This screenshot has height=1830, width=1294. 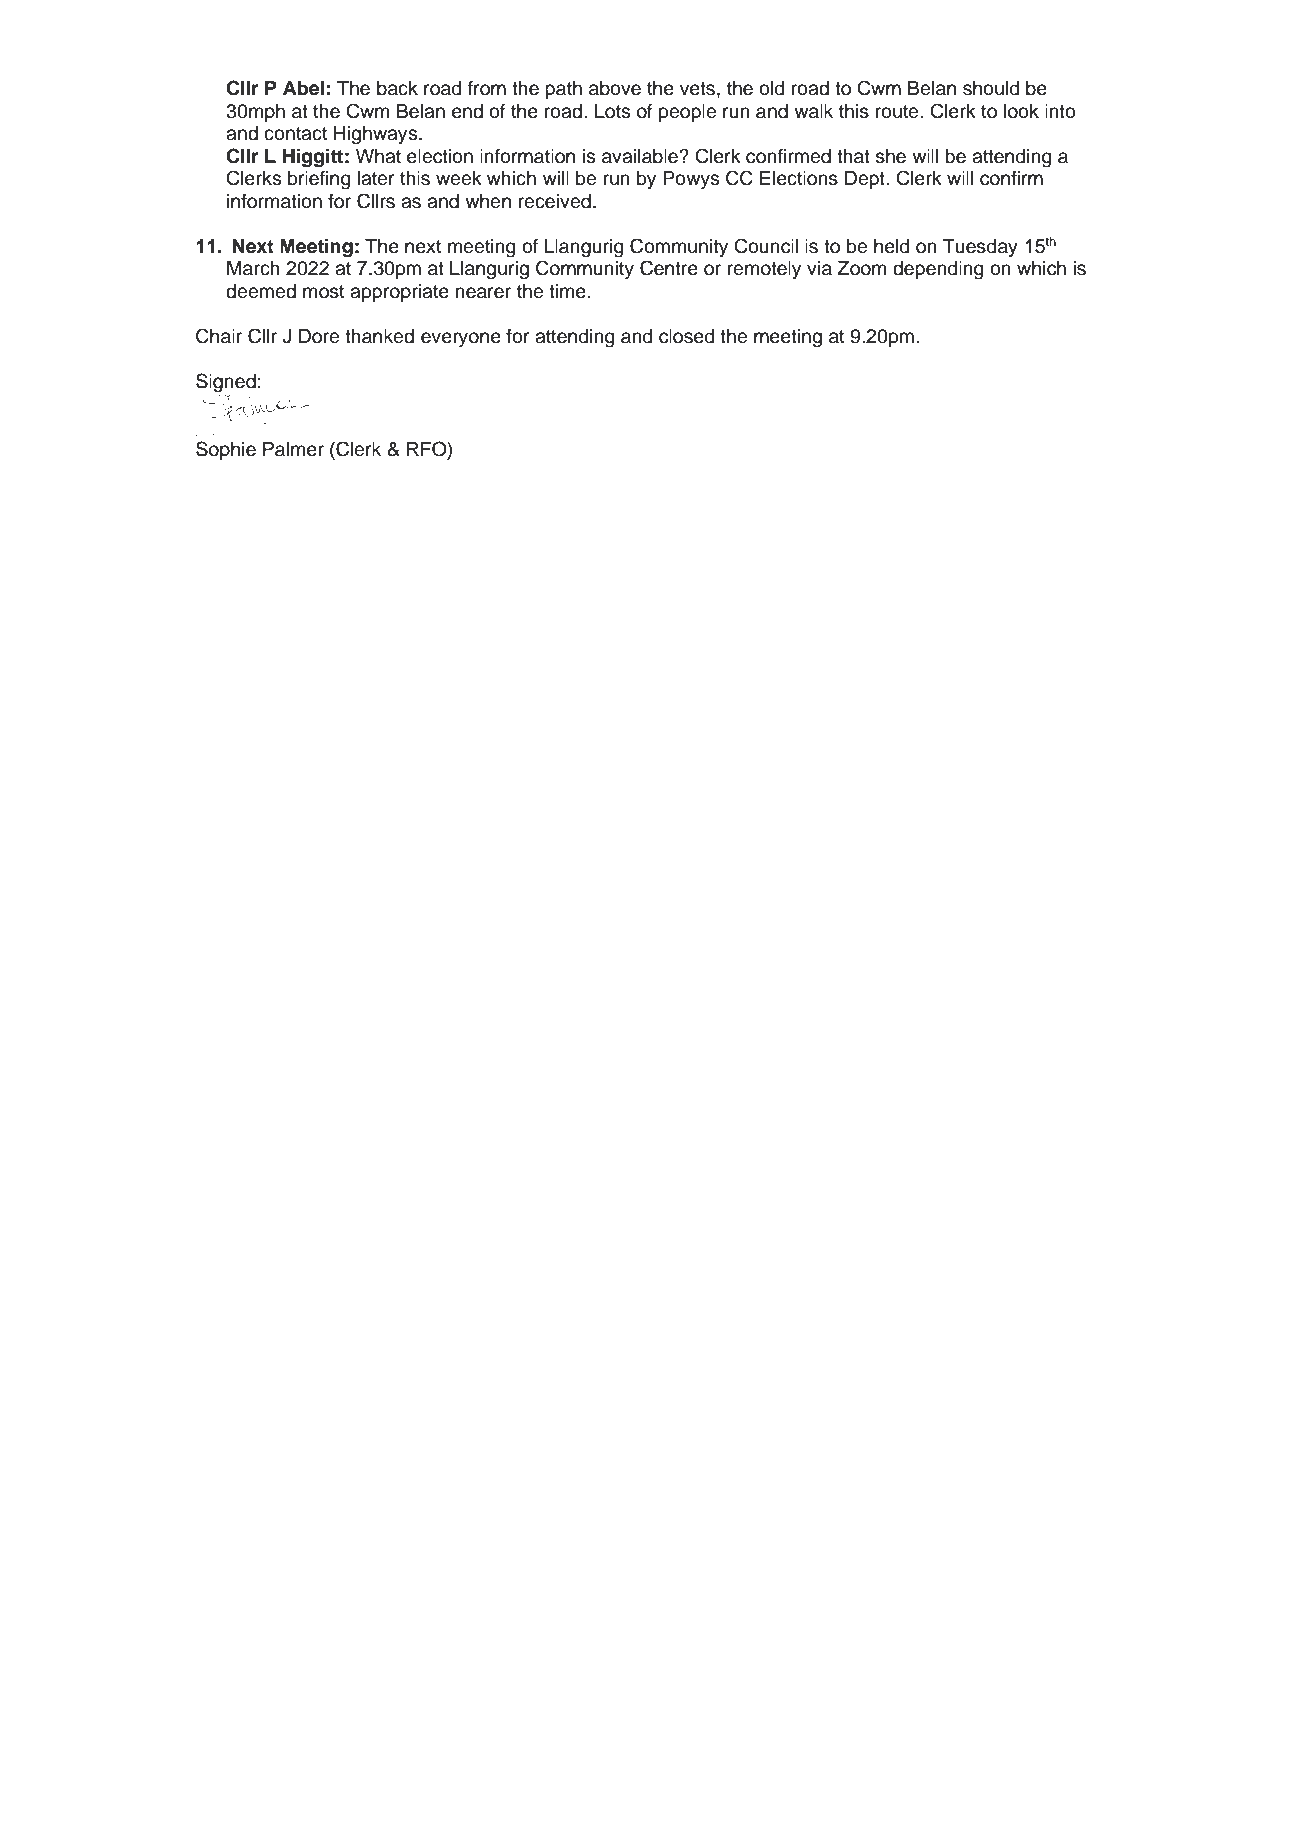 What do you see at coordinates (303, 88) in the screenshot?
I see `Abel` at bounding box center [303, 88].
